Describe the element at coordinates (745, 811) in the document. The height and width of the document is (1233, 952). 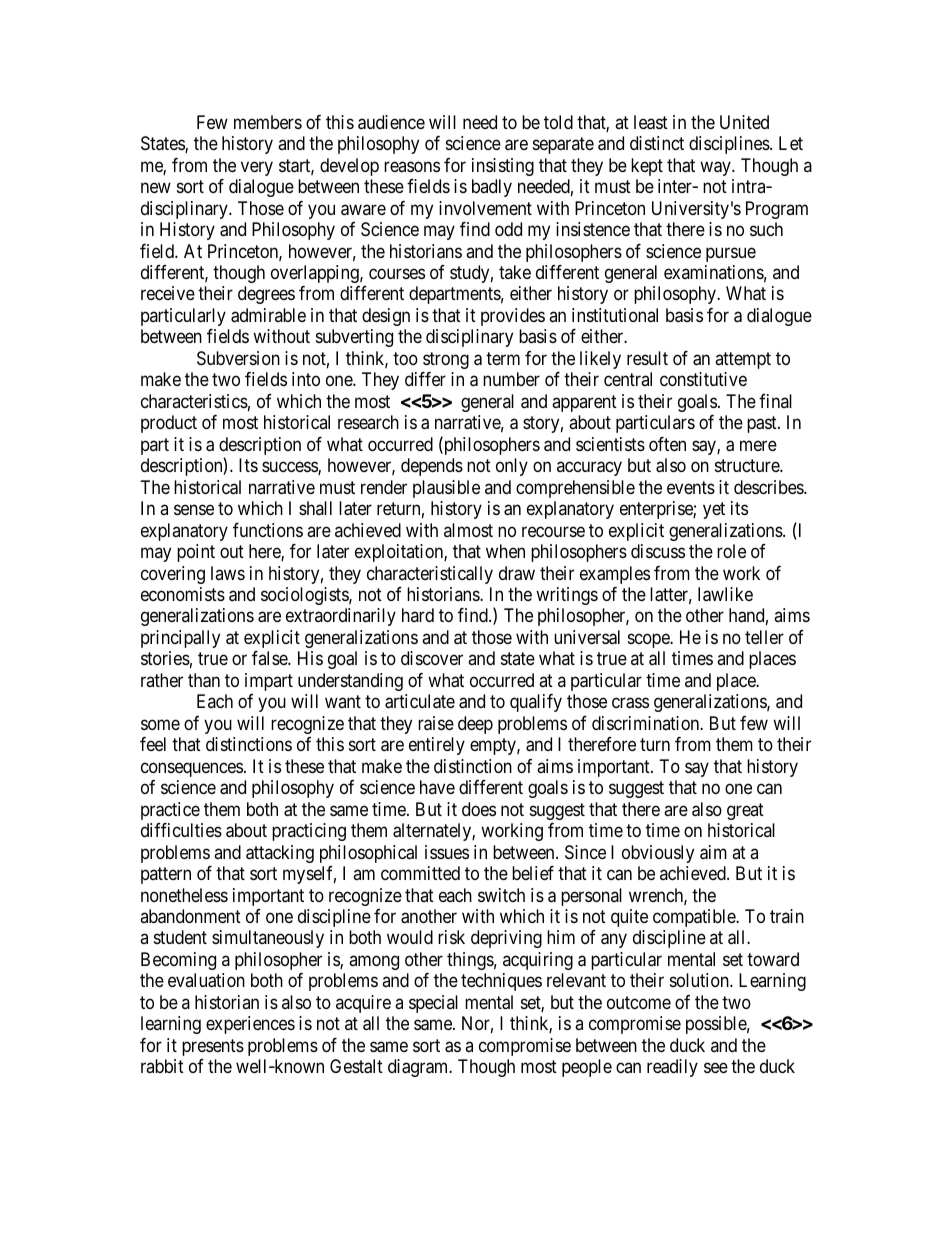
I see `great` at that location.
